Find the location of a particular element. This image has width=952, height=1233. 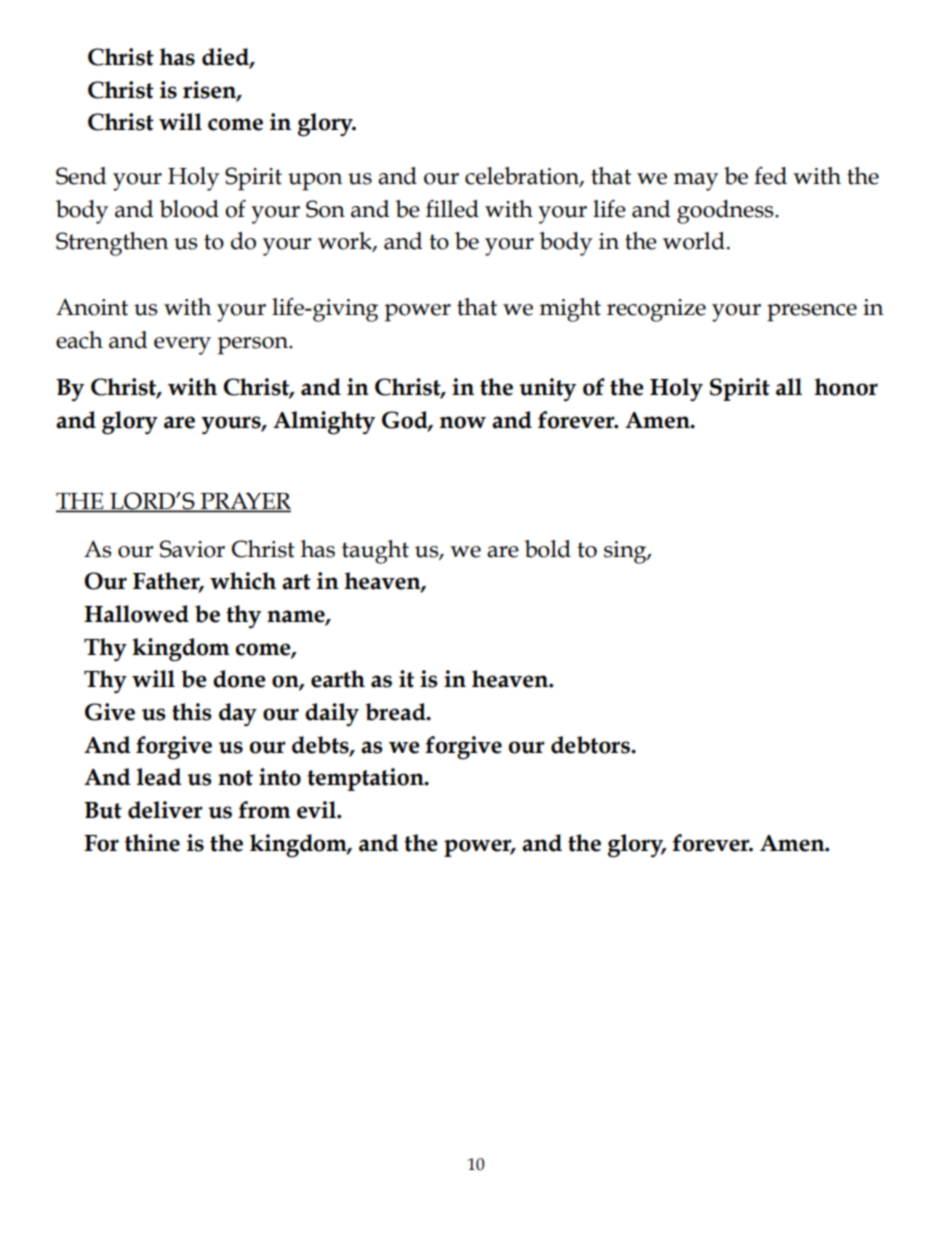

now is located at coordinates (463, 422).
